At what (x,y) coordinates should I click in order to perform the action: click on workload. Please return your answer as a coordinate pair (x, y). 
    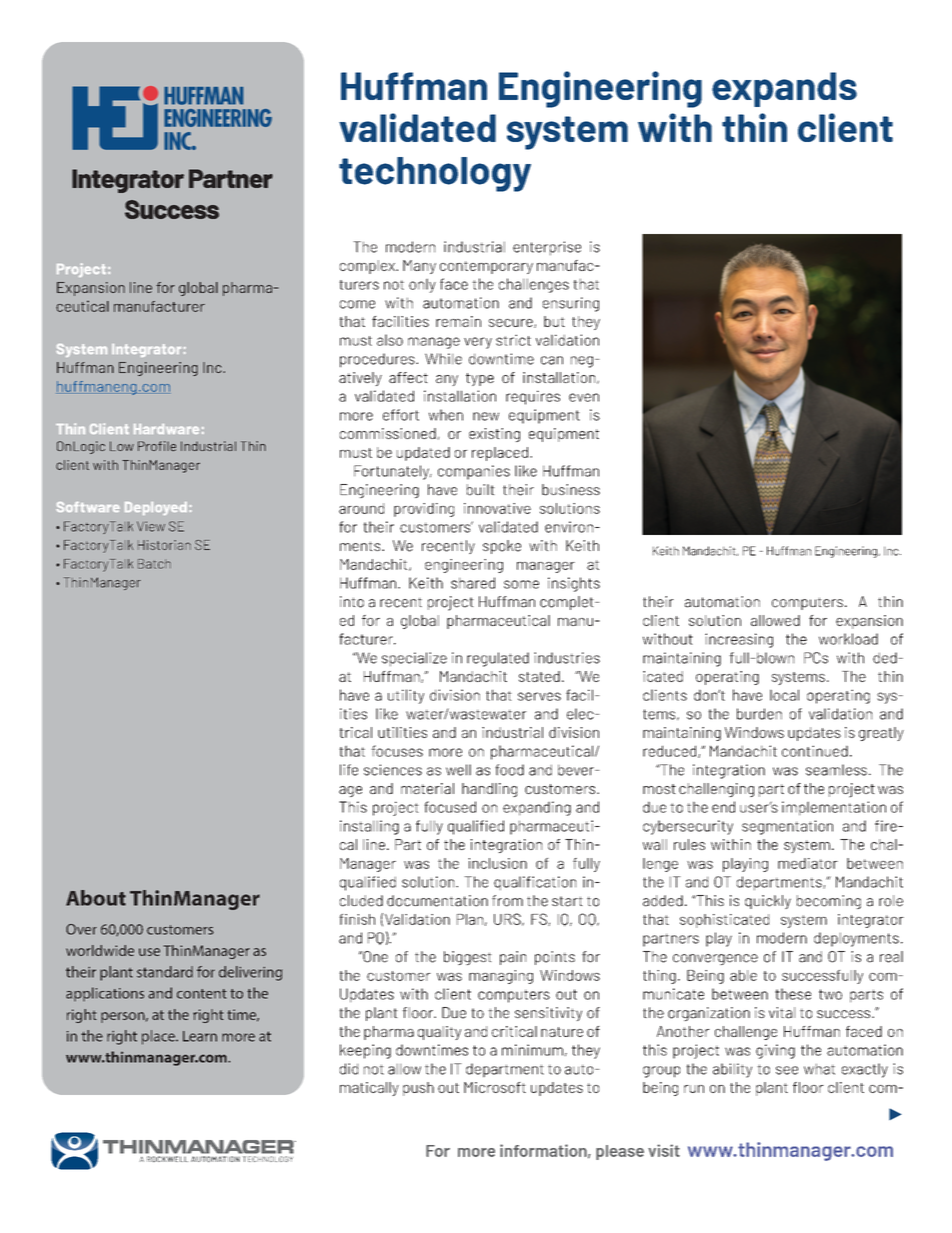
    Looking at the image, I should click on (848, 639).
